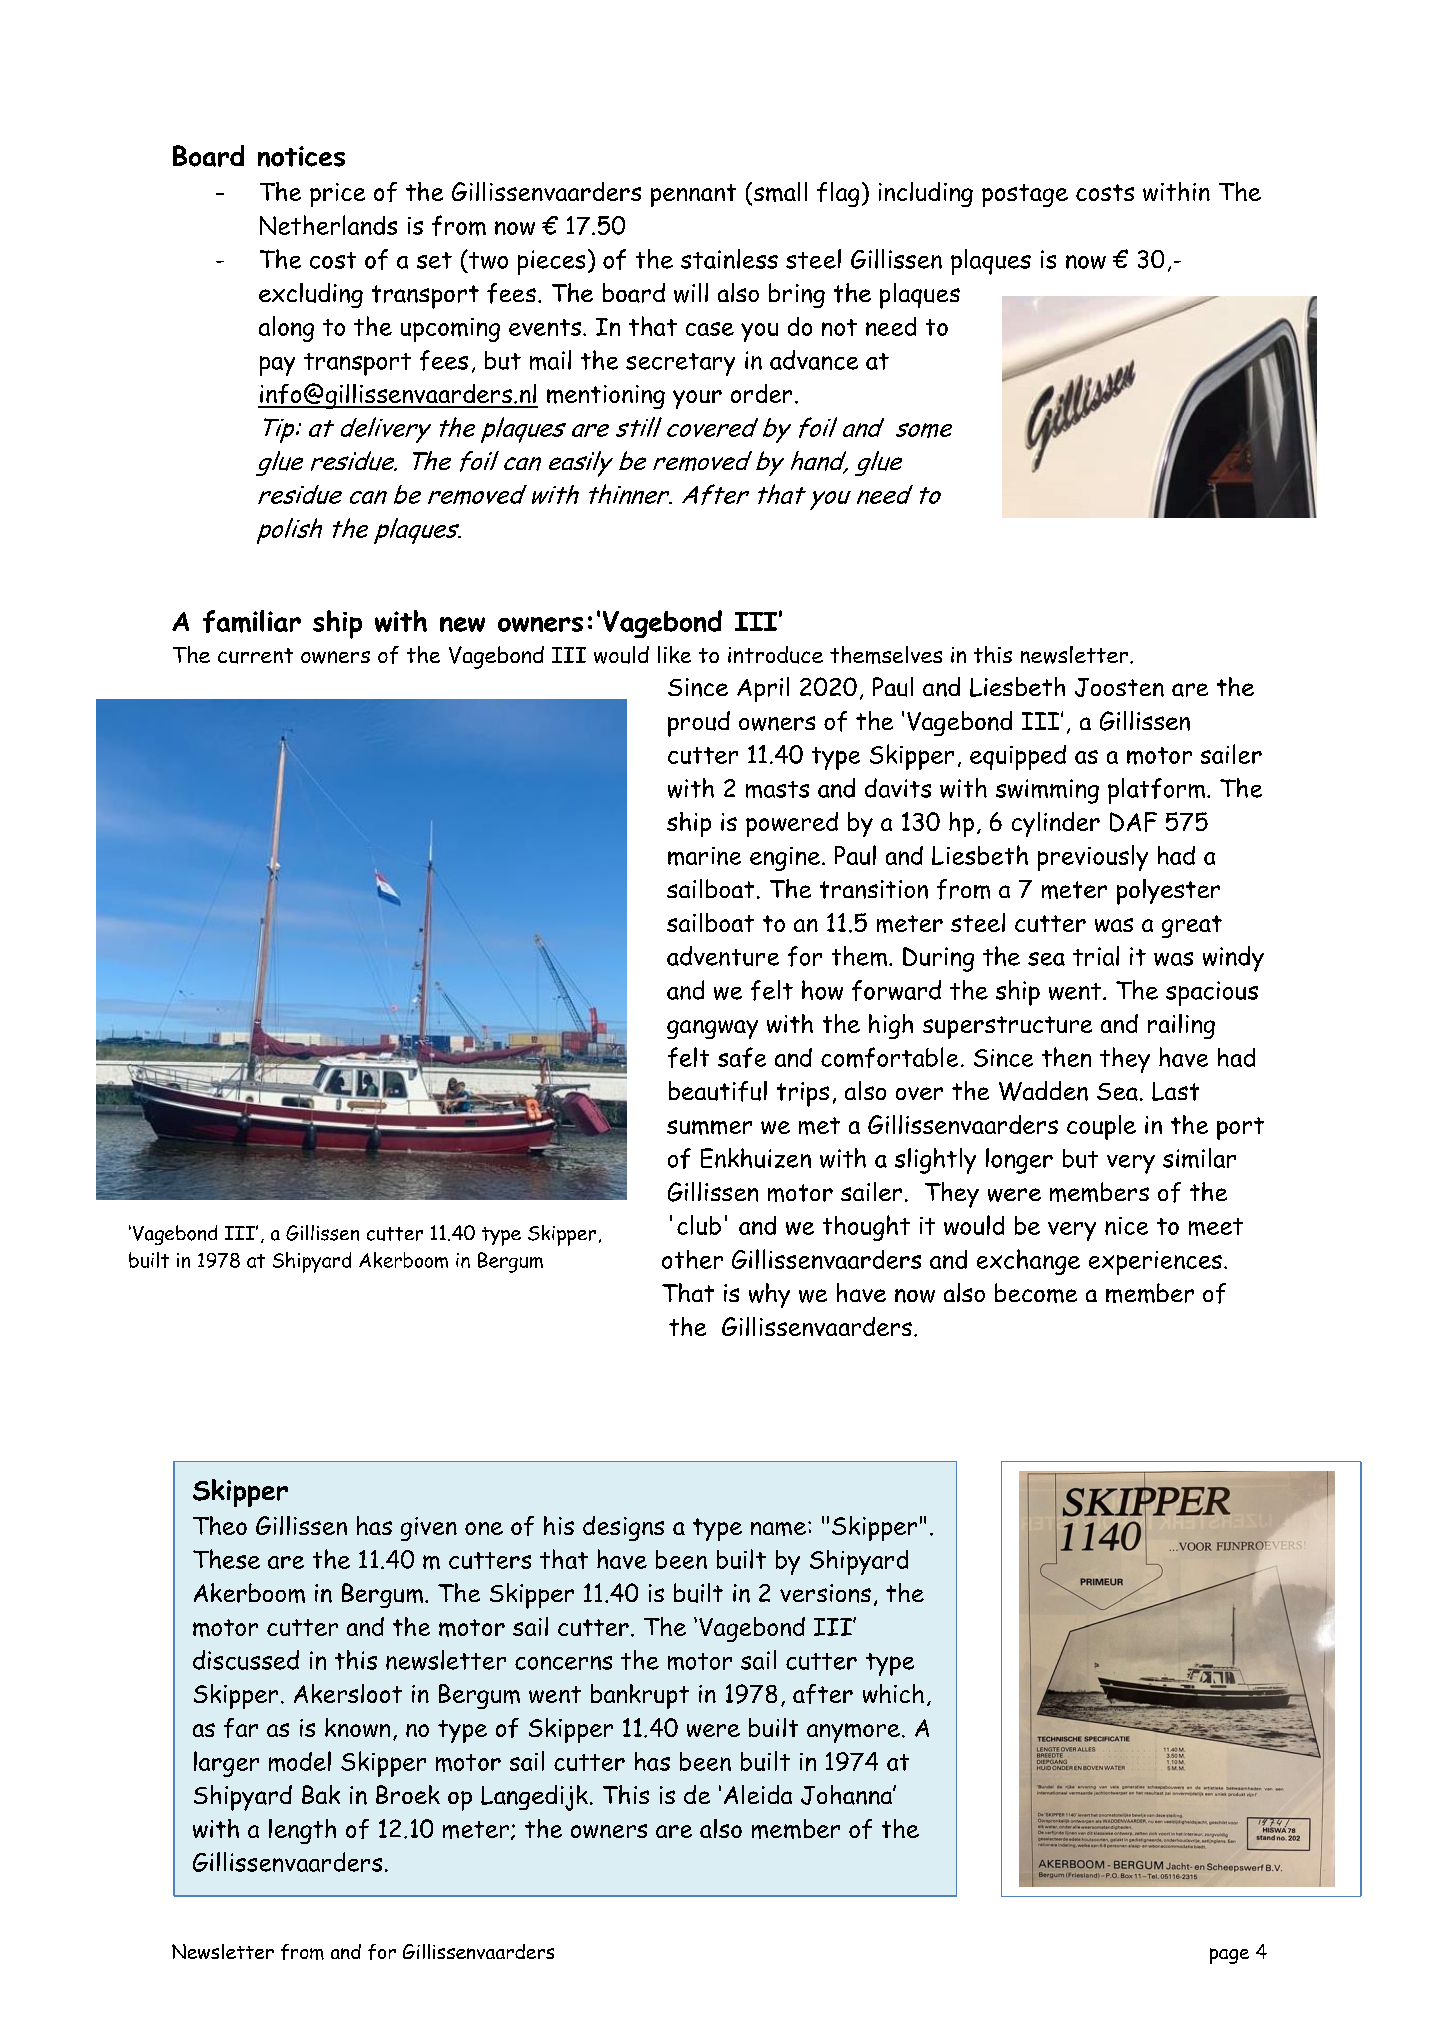 The height and width of the screenshot is (2033, 1438). I want to click on safe, so click(742, 1057).
